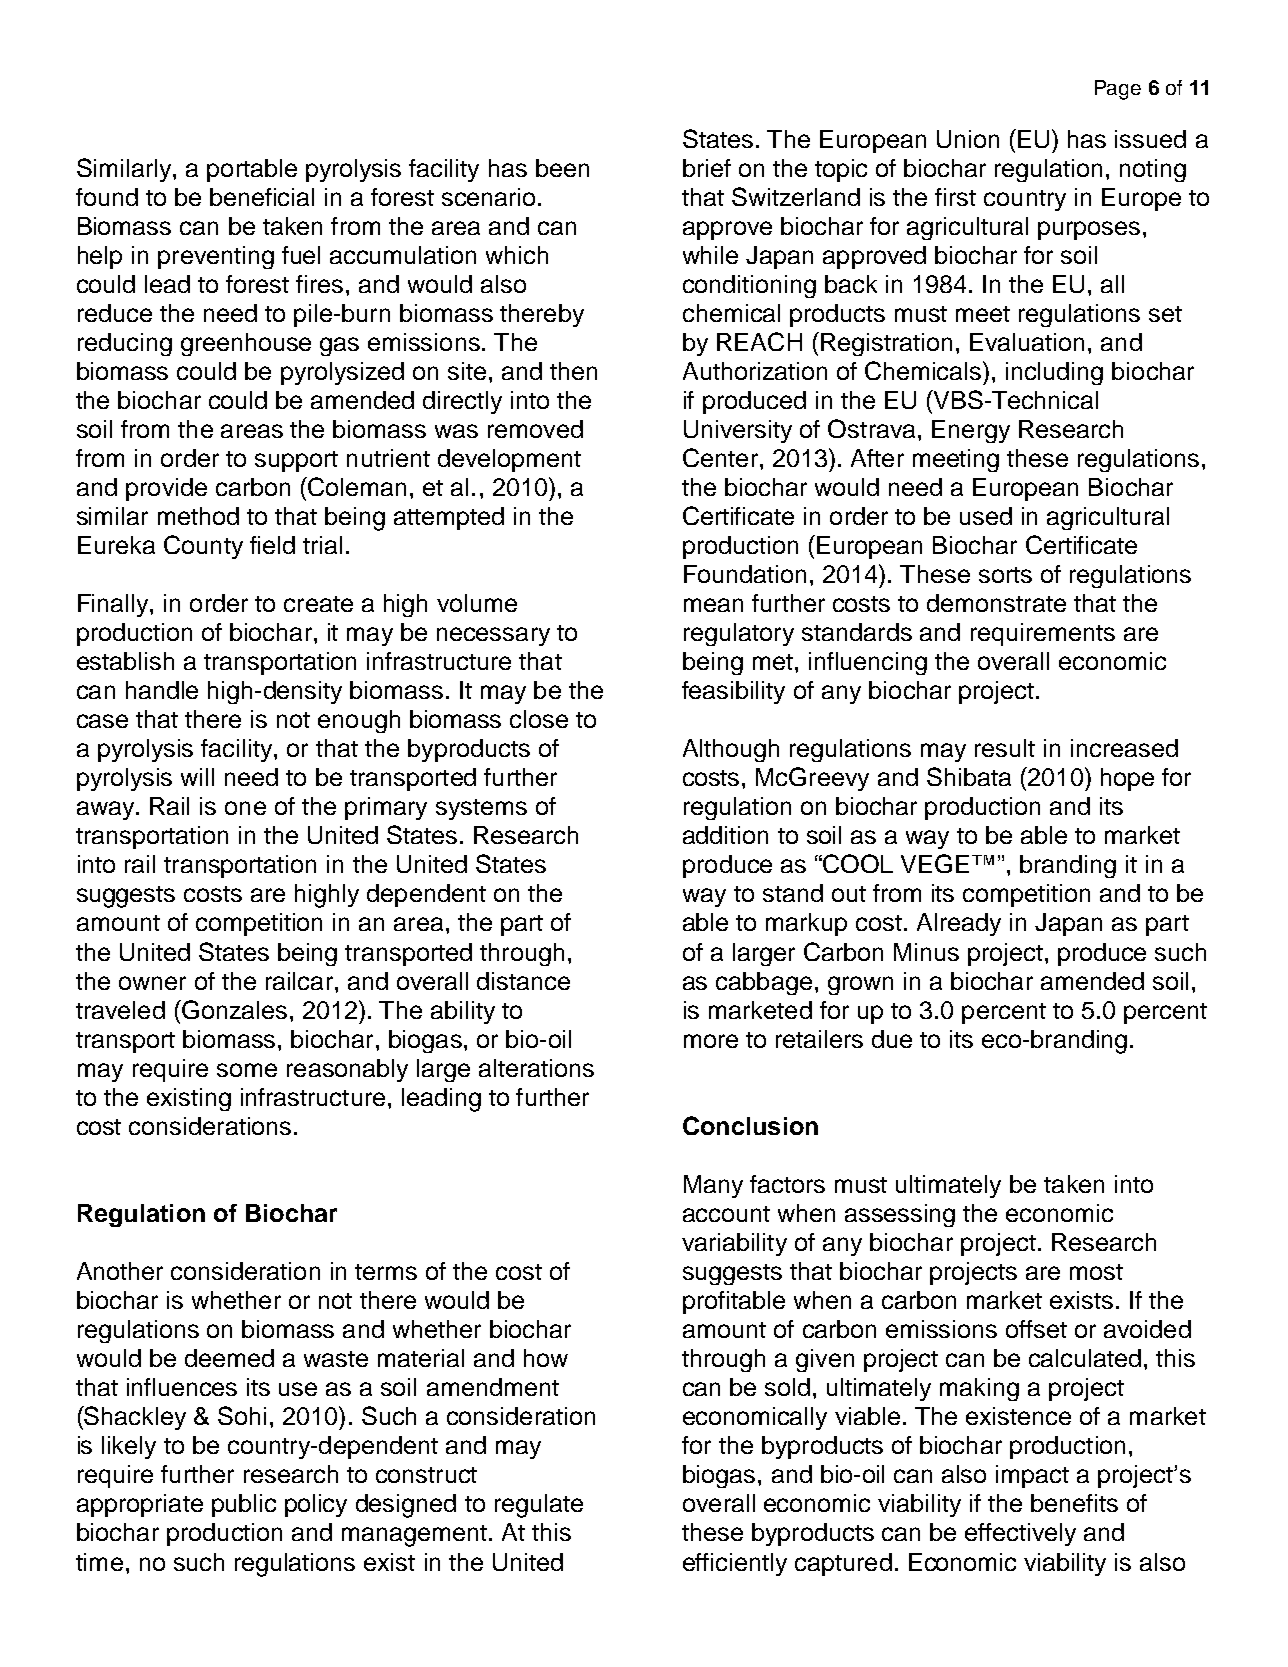 This screenshot has height=1667, width=1288. What do you see at coordinates (262, 197) in the screenshot?
I see `beneficial` at bounding box center [262, 197].
